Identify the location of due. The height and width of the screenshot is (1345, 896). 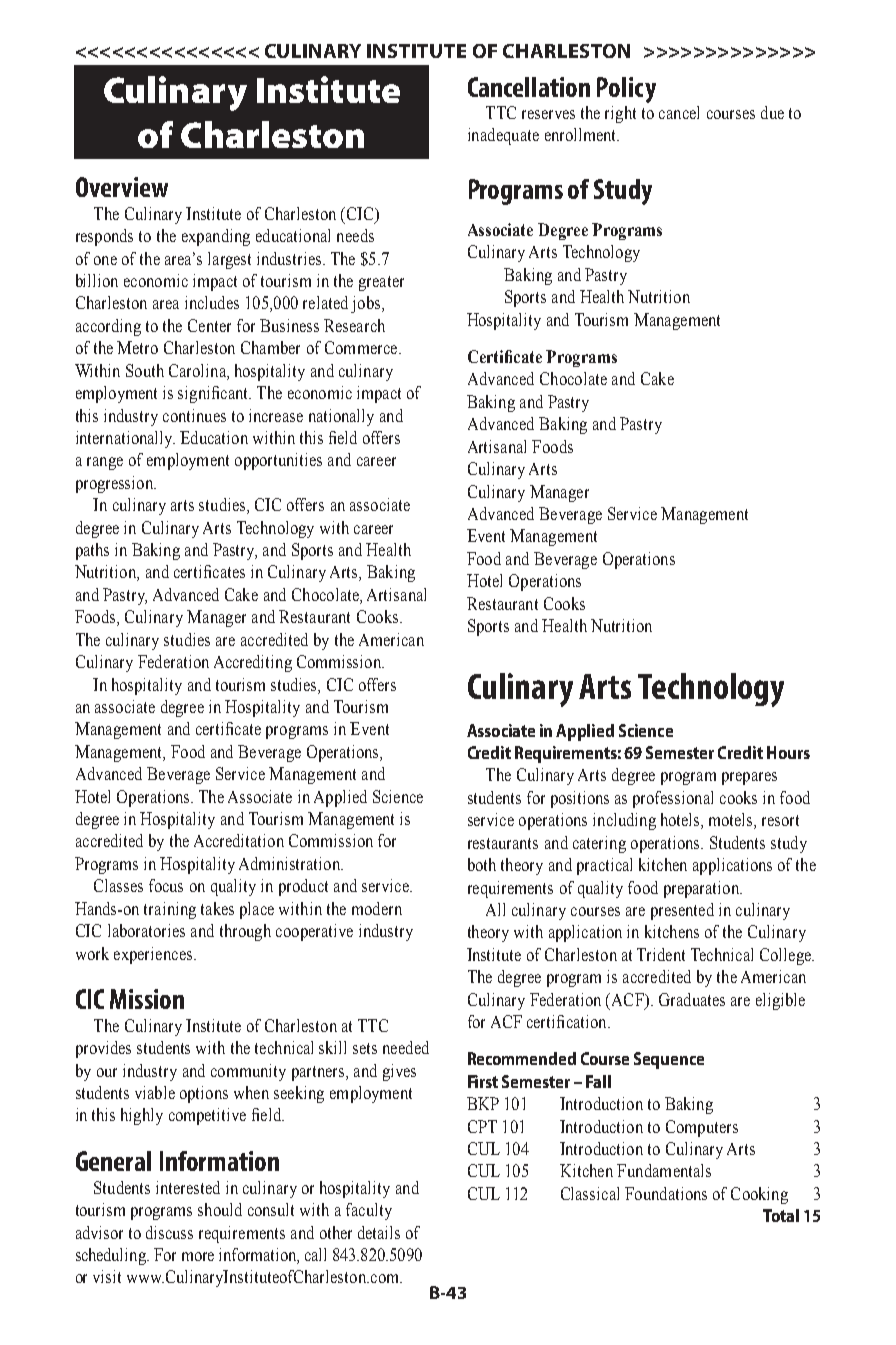
(772, 112).
